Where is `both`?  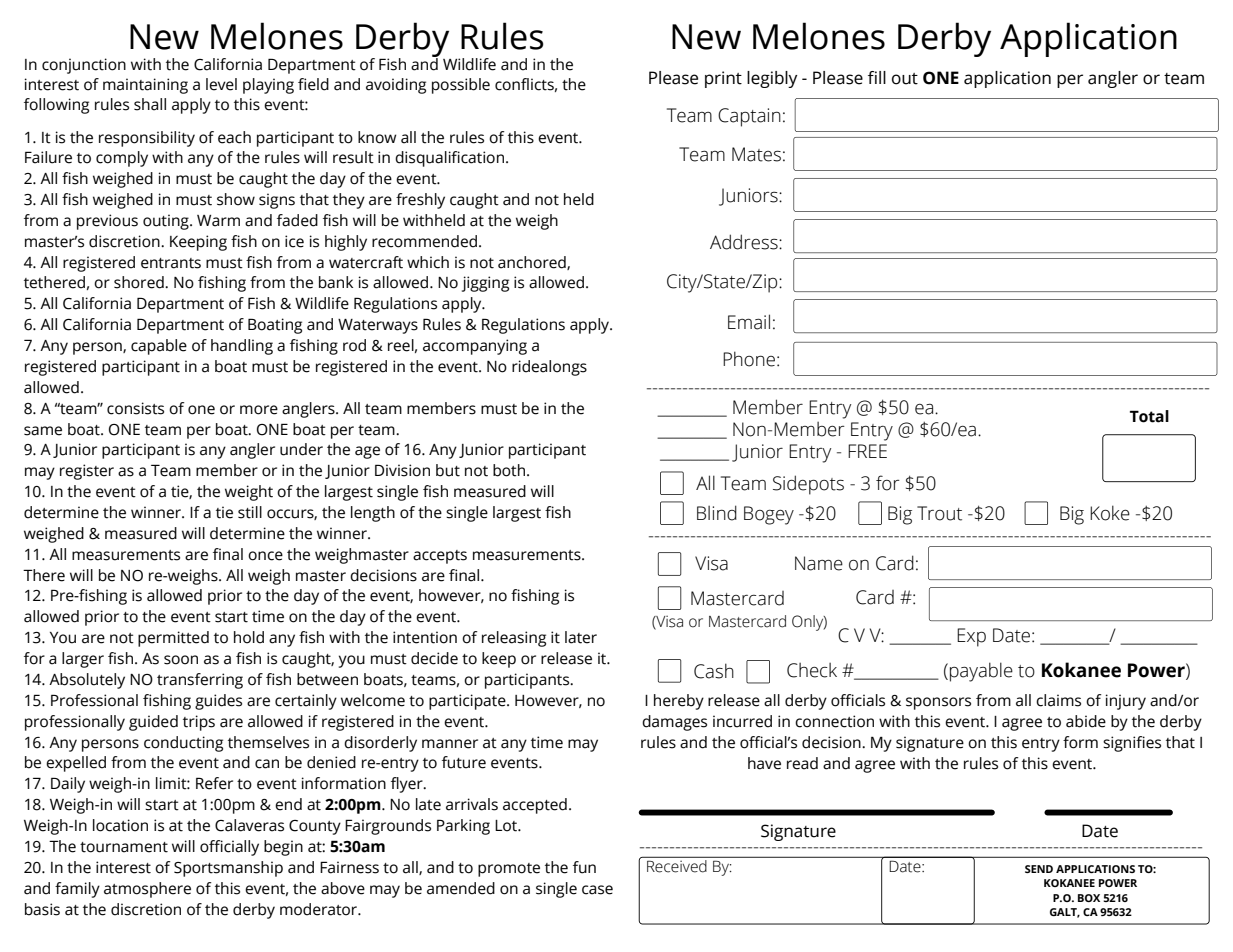 both is located at coordinates (510, 470).
